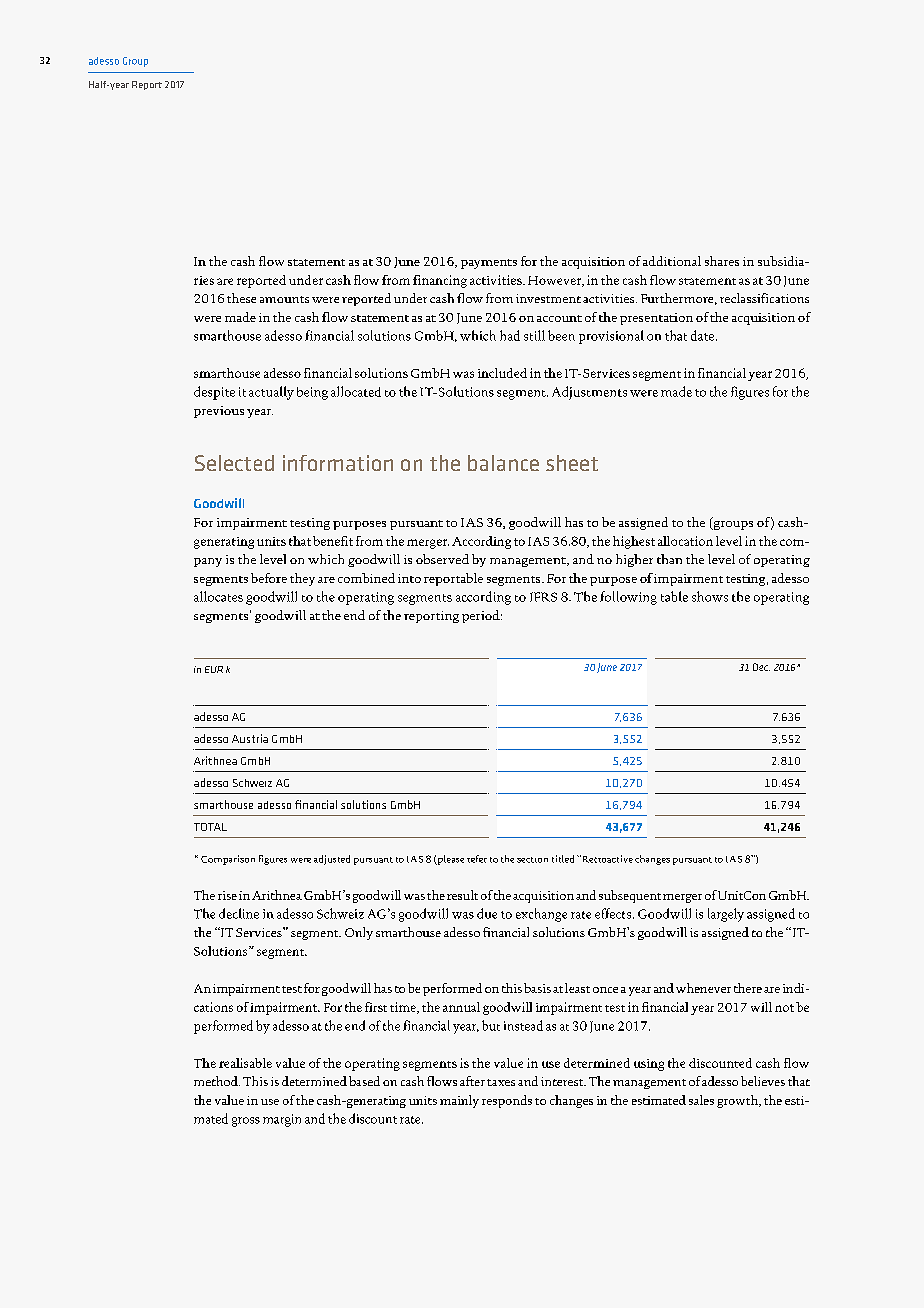  What do you see at coordinates (489, 264) in the screenshot?
I see `payments` at bounding box center [489, 264].
